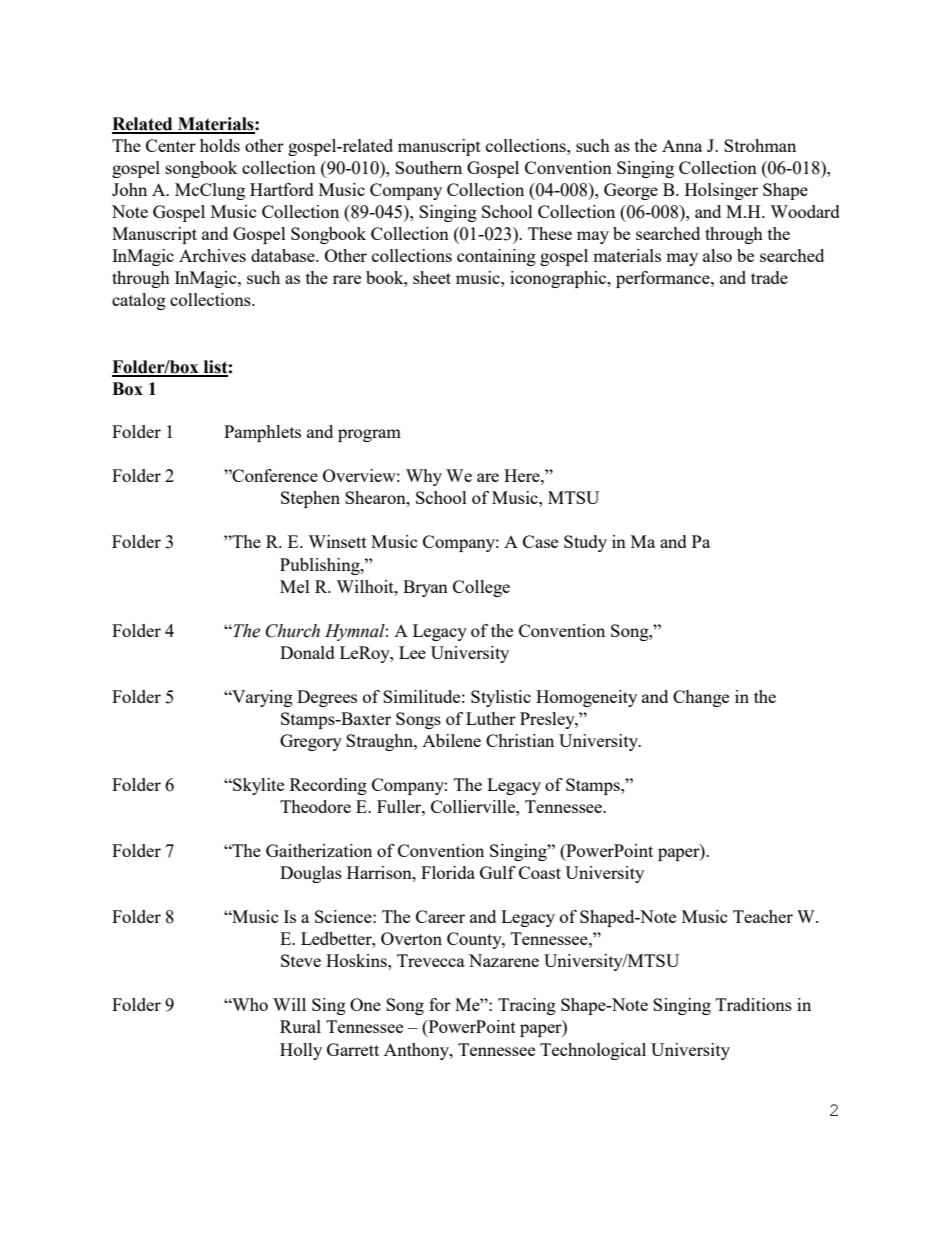 The width and height of the screenshot is (952, 1233). Describe the element at coordinates (428, 167) in the screenshot. I see `Southern` at that location.
